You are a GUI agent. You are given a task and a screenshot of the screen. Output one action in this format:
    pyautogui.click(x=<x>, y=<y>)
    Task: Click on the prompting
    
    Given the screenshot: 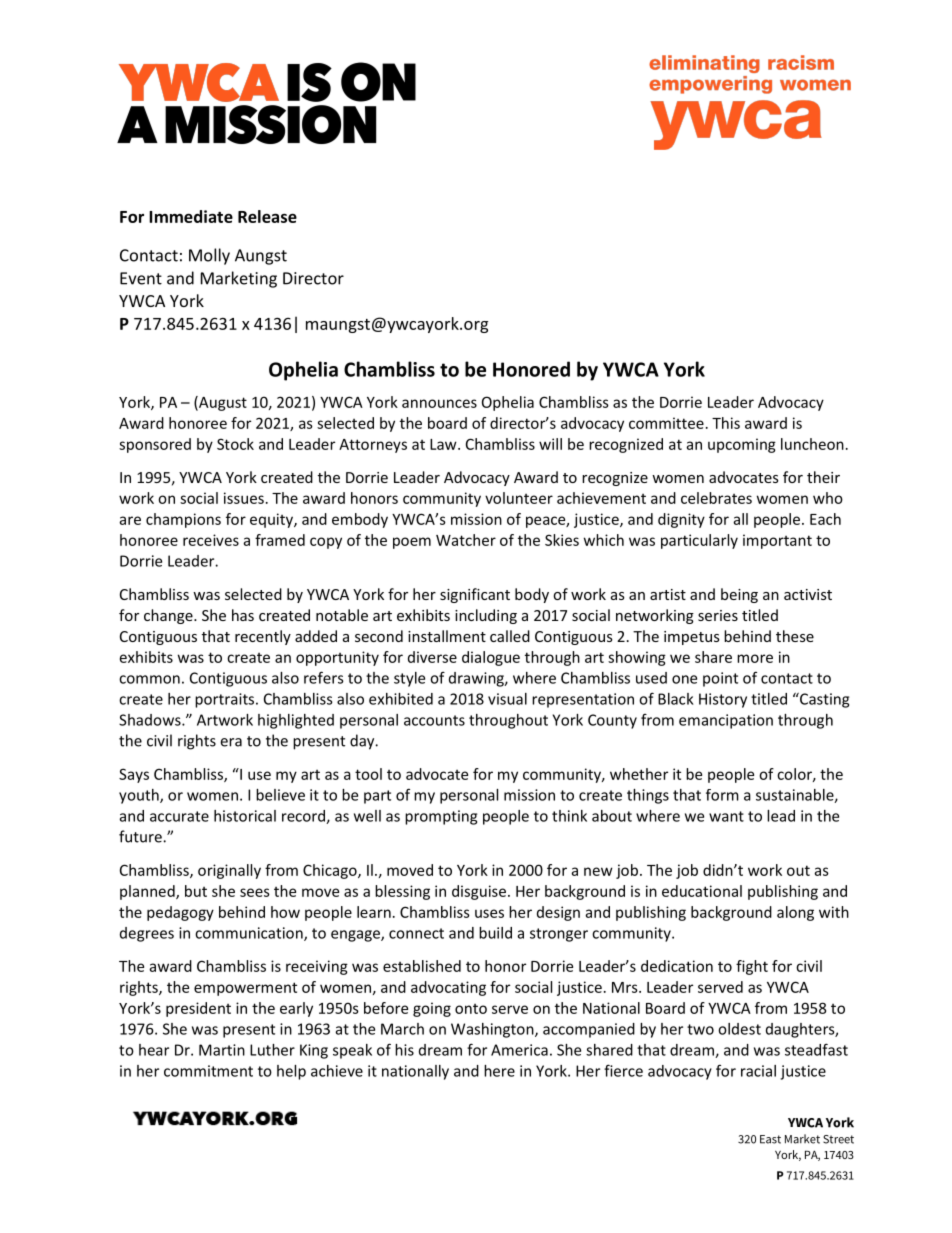 What is the action you would take?
    pyautogui.click(x=441, y=817)
